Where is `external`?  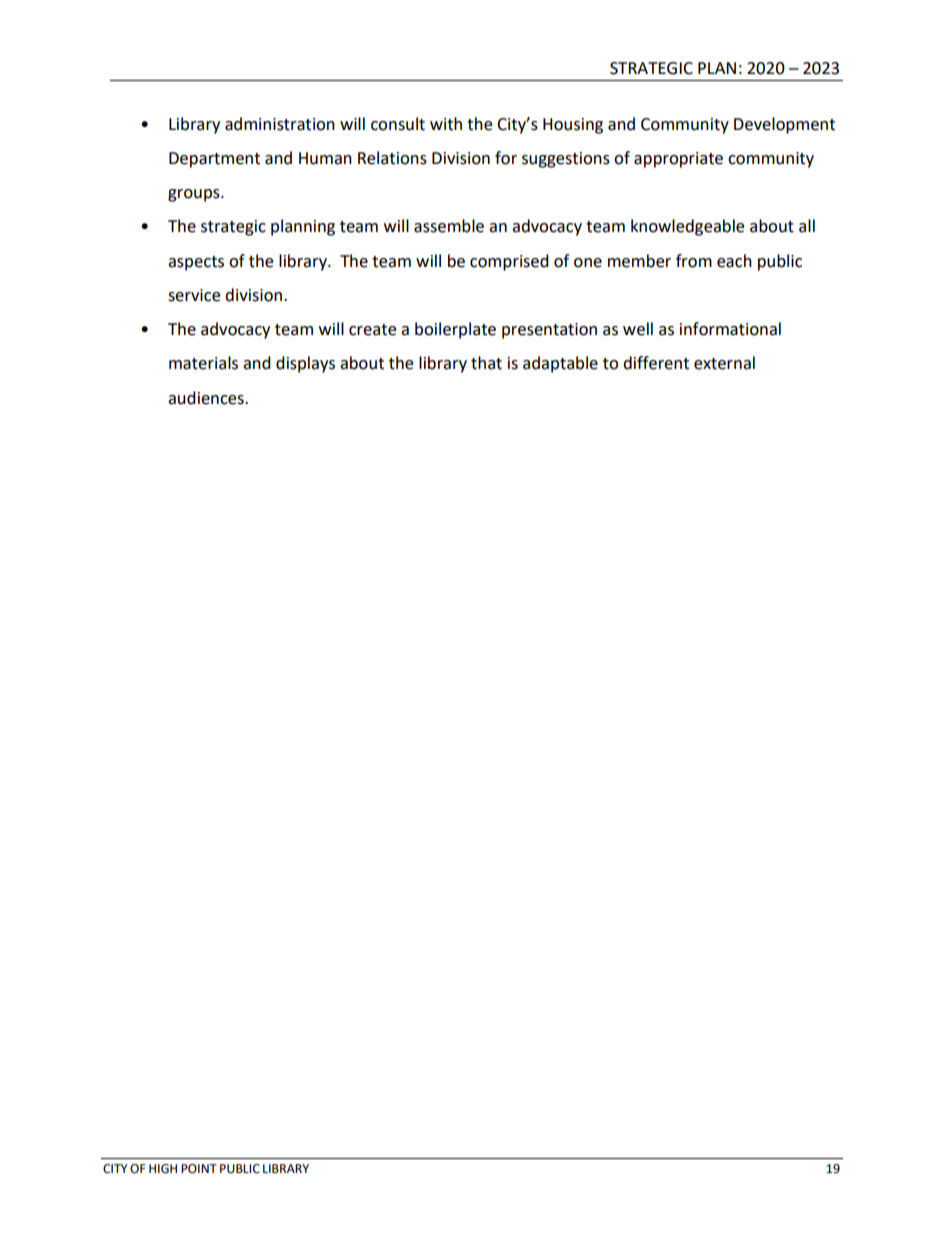 external is located at coordinates (724, 363).
